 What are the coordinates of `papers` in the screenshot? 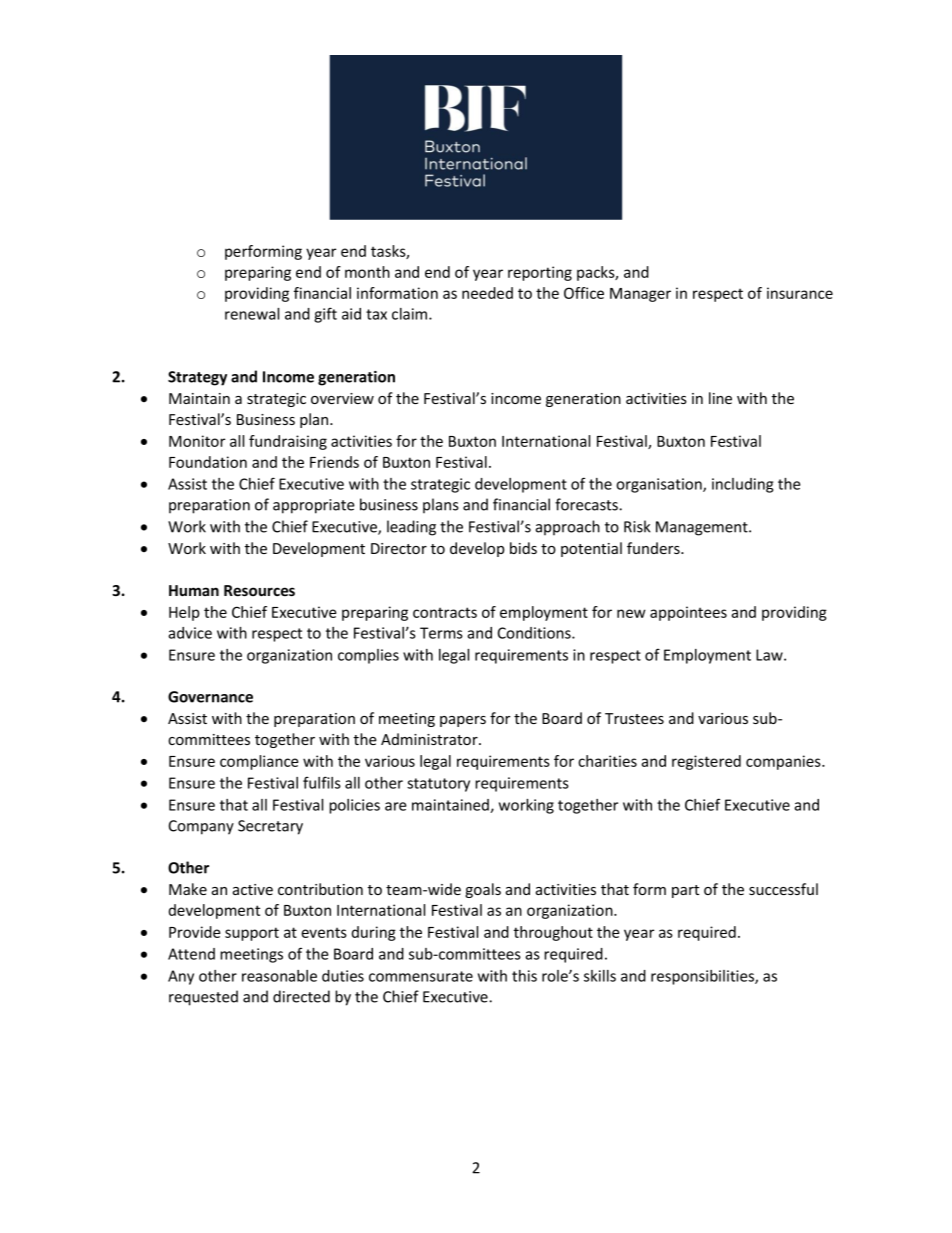 It's located at (463, 721).
